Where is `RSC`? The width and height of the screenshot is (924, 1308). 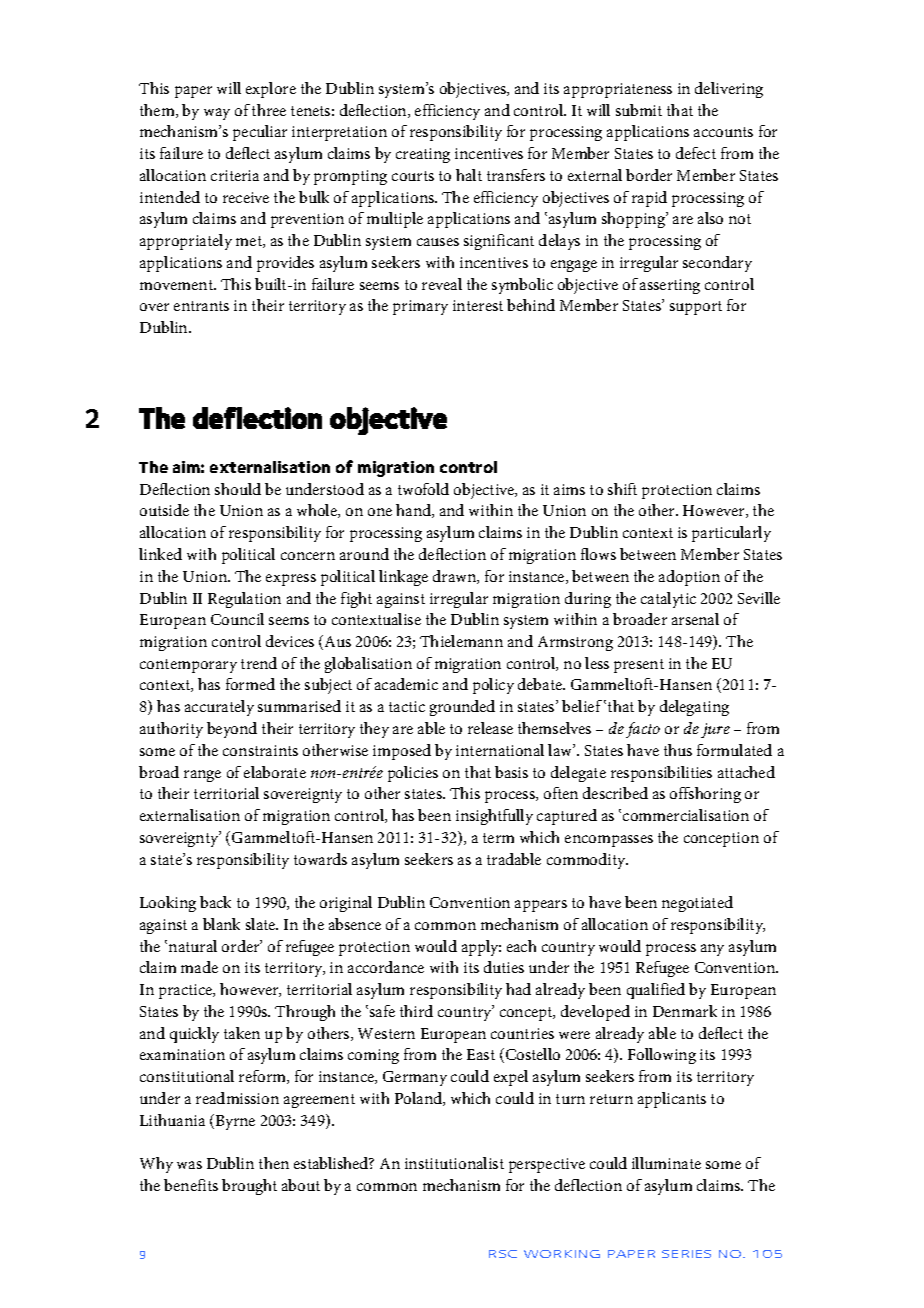
RSC is located at coordinates (503, 1254).
